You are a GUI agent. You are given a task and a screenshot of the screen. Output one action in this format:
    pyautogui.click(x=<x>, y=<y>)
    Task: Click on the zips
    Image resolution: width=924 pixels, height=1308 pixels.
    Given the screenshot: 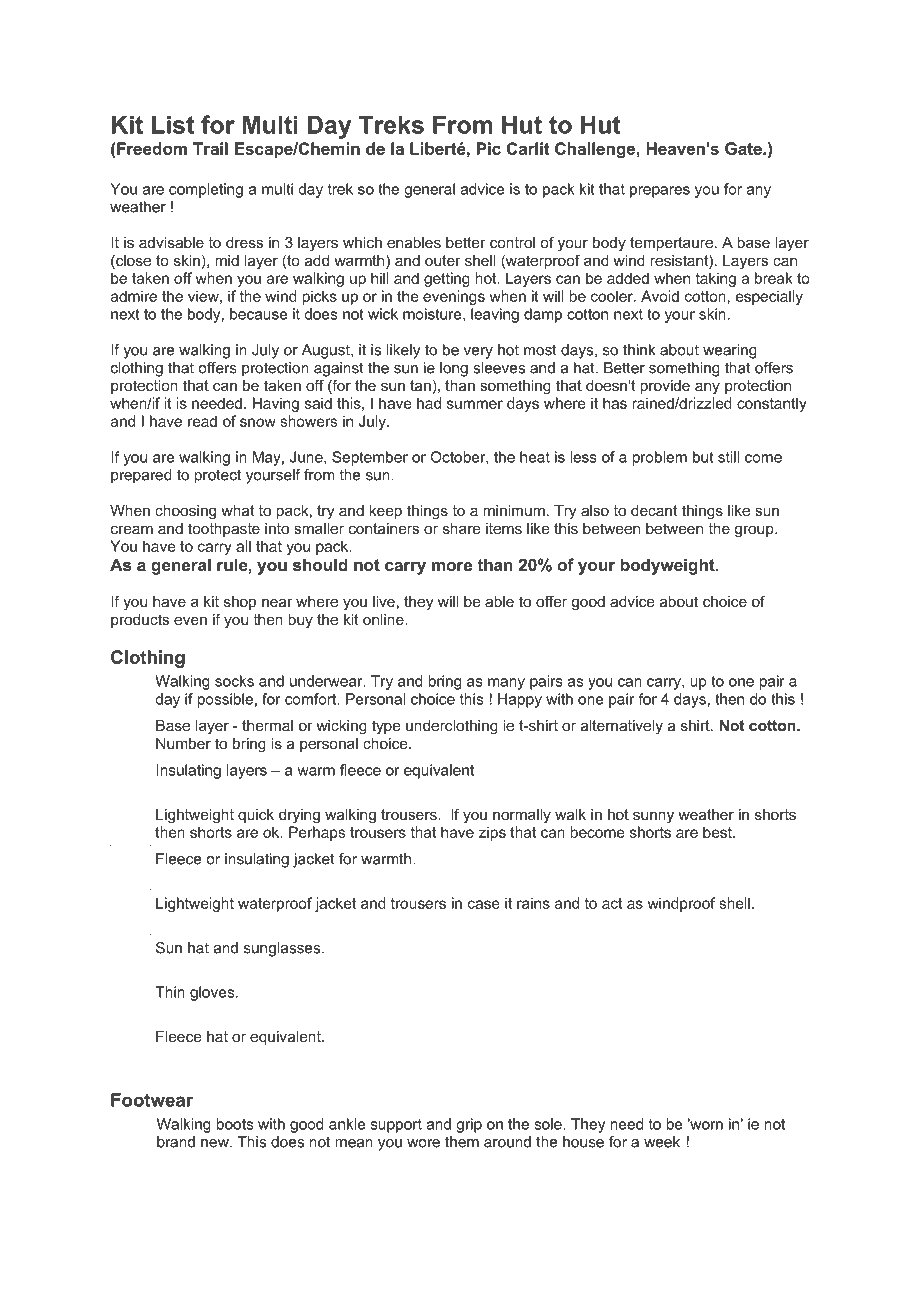 What is the action you would take?
    pyautogui.click(x=492, y=833)
